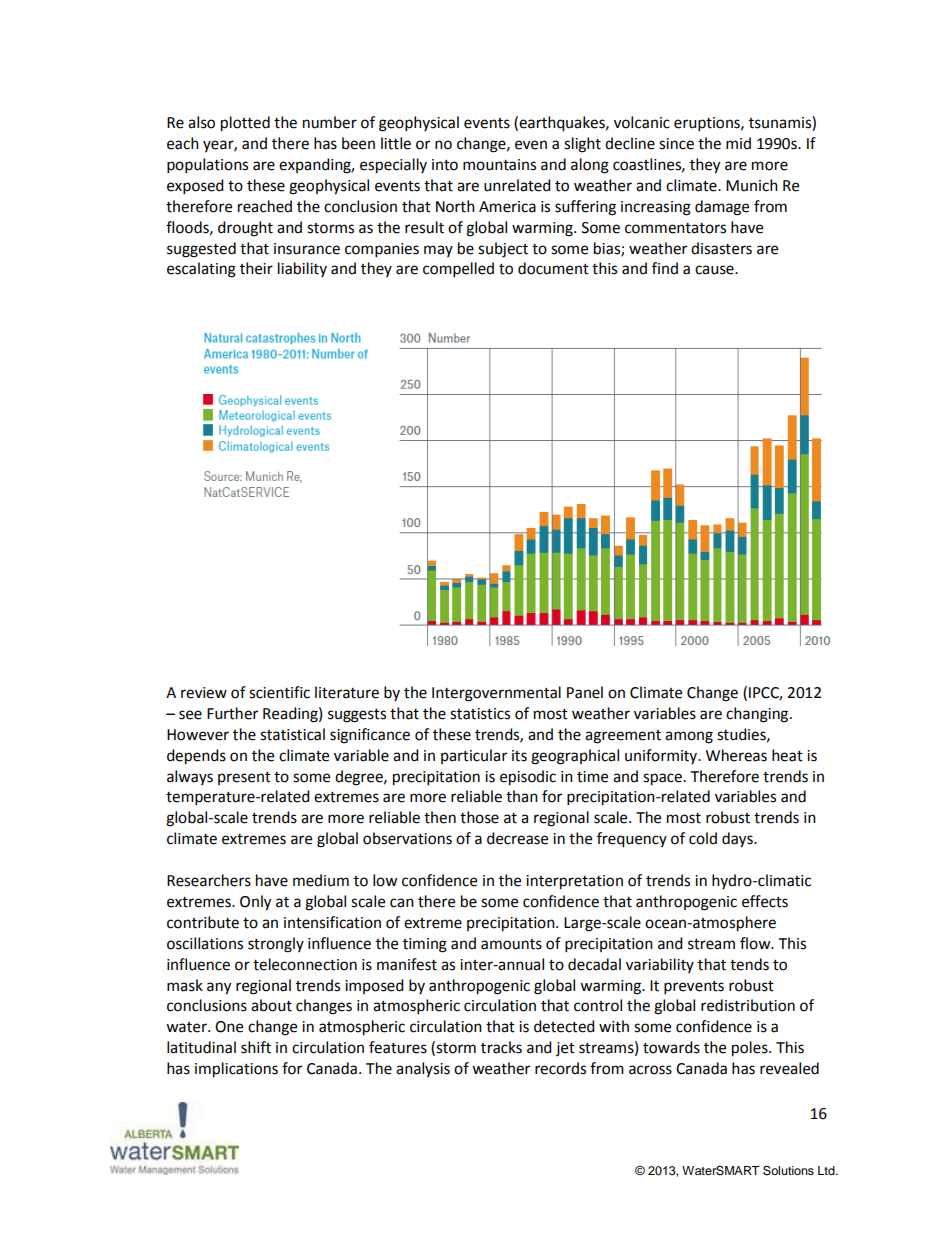 This screenshot has height=1233, width=952. Describe the element at coordinates (244, 778) in the screenshot. I see `present` at that location.
